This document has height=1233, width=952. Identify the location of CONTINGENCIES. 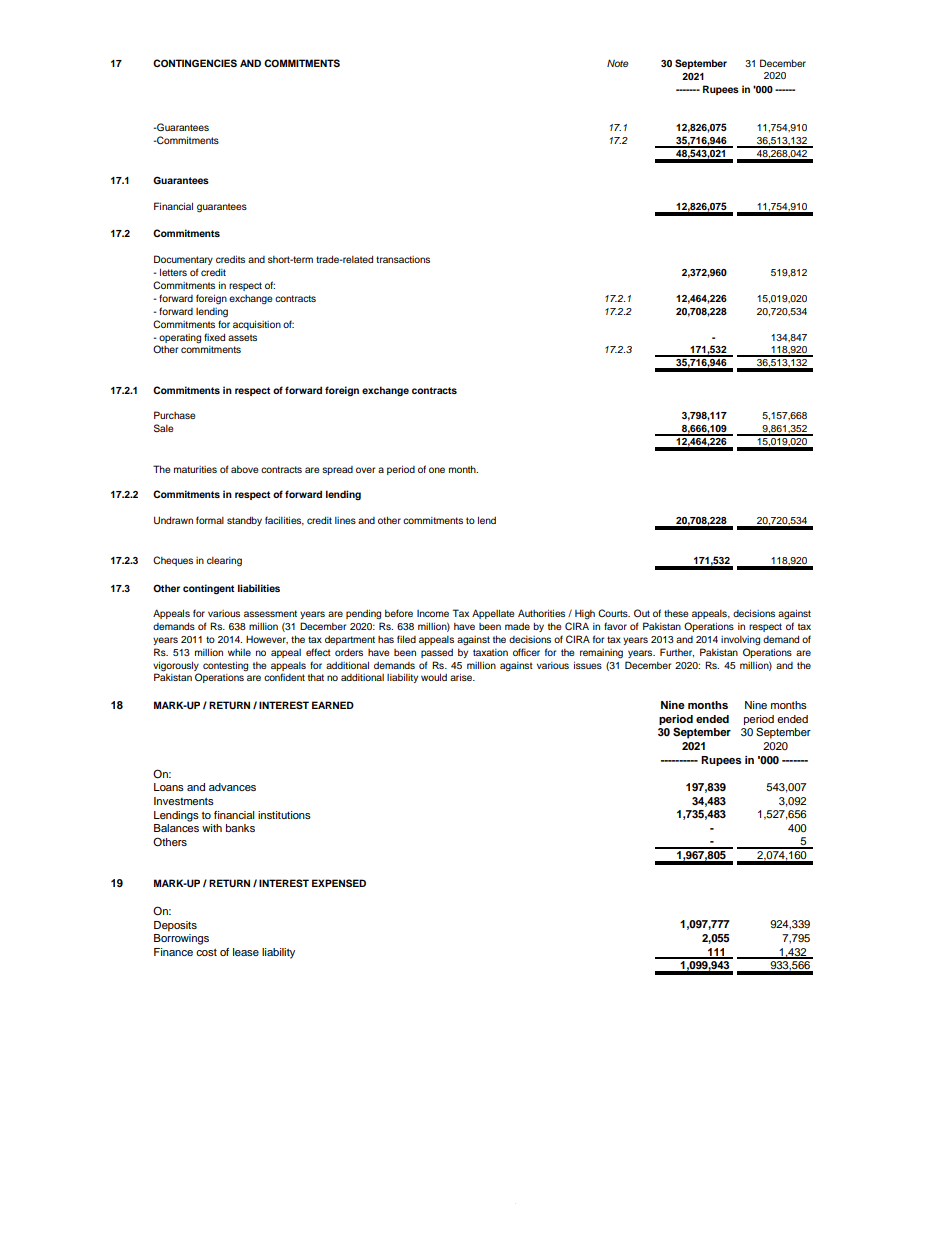
(195, 63).
